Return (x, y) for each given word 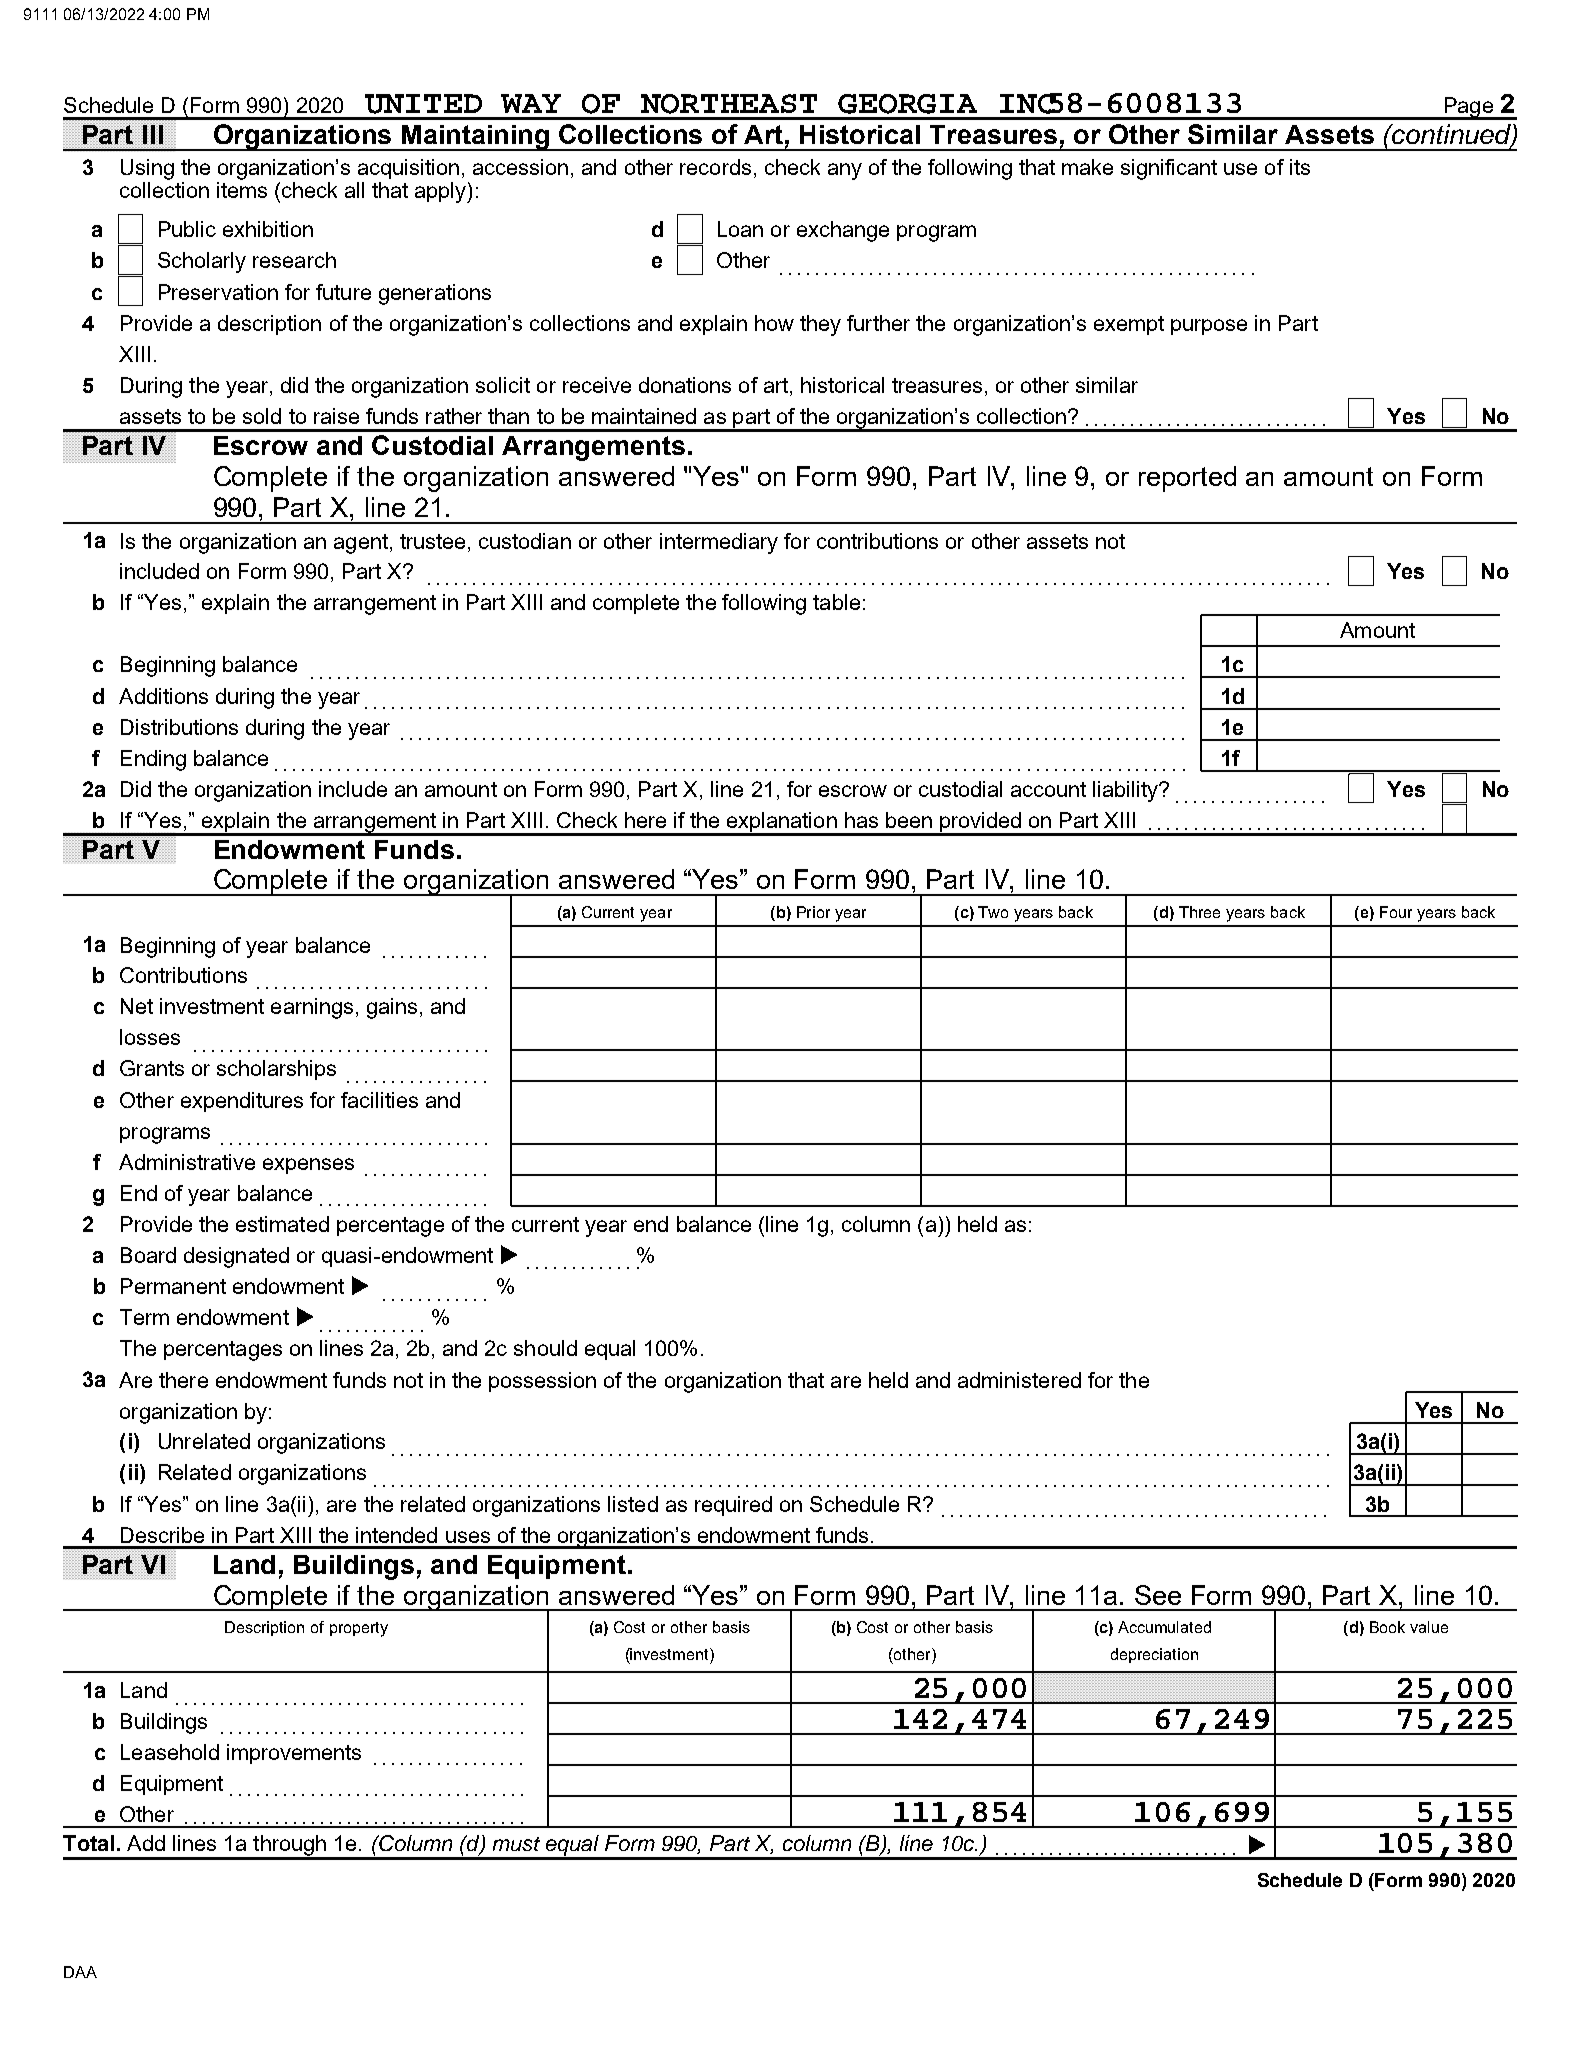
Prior (813, 912)
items (242, 190)
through (289, 1847)
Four (1396, 912)
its (1300, 167)
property (359, 1629)
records (715, 167)
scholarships (276, 1070)
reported (1187, 479)
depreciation (1154, 1655)
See (1158, 1595)
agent (361, 544)
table (836, 602)
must (516, 1844)
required (733, 1506)
